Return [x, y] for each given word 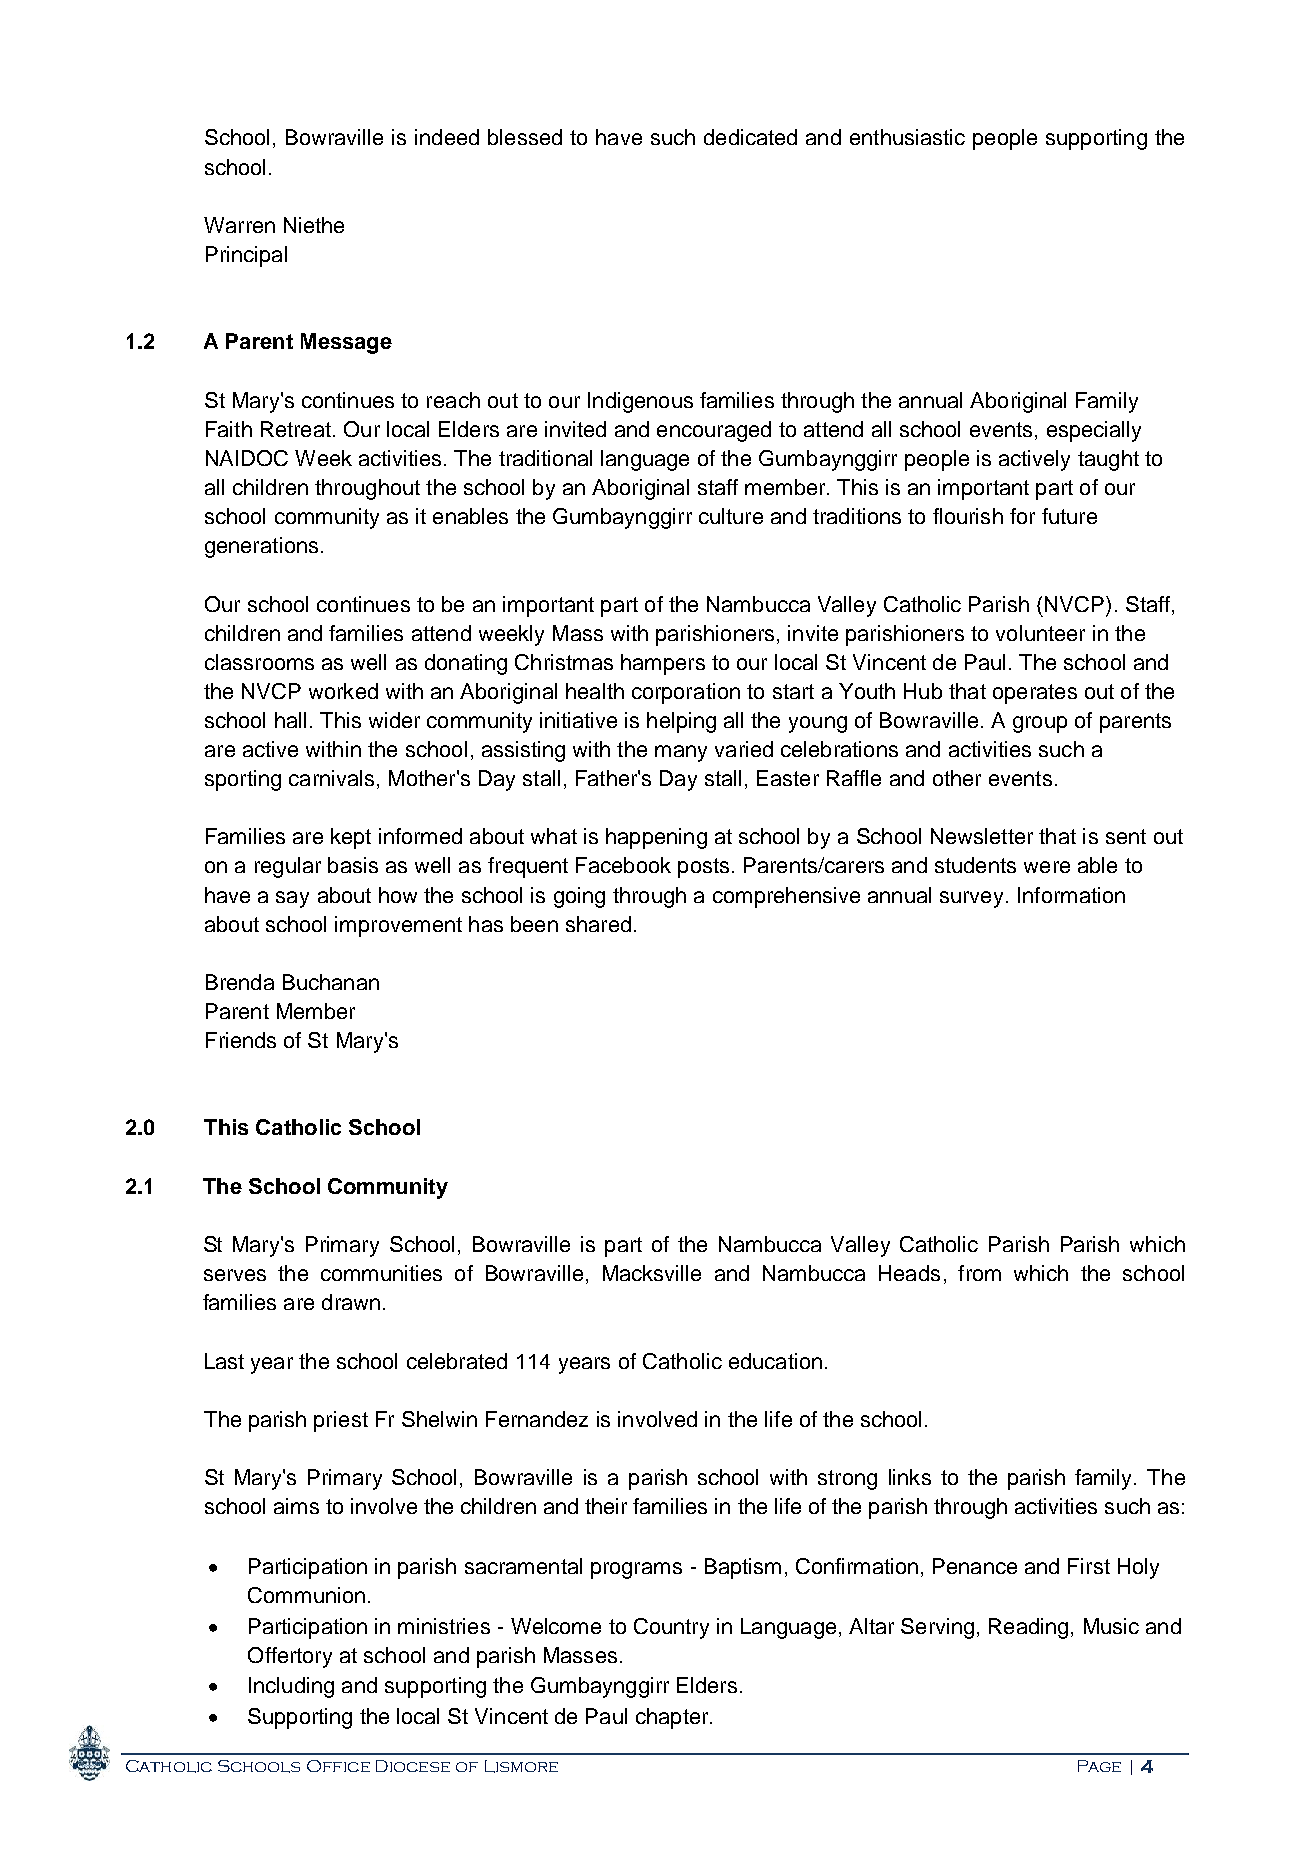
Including [291, 1687]
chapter [673, 1718]
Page [1099, 1766]
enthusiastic [907, 137]
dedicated [750, 137]
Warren [239, 225]
